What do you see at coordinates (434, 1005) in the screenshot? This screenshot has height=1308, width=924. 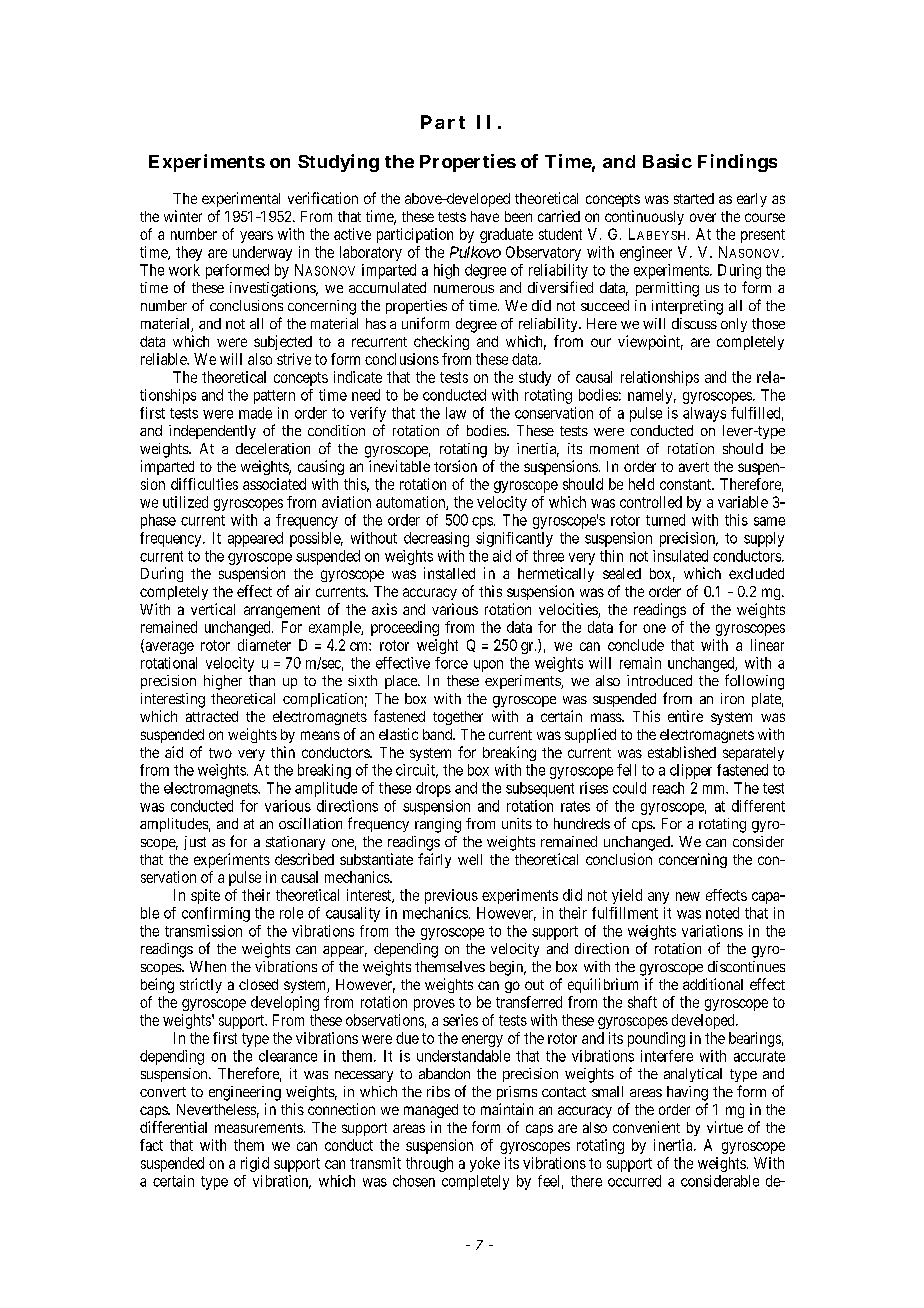 I see `proves` at bounding box center [434, 1005].
